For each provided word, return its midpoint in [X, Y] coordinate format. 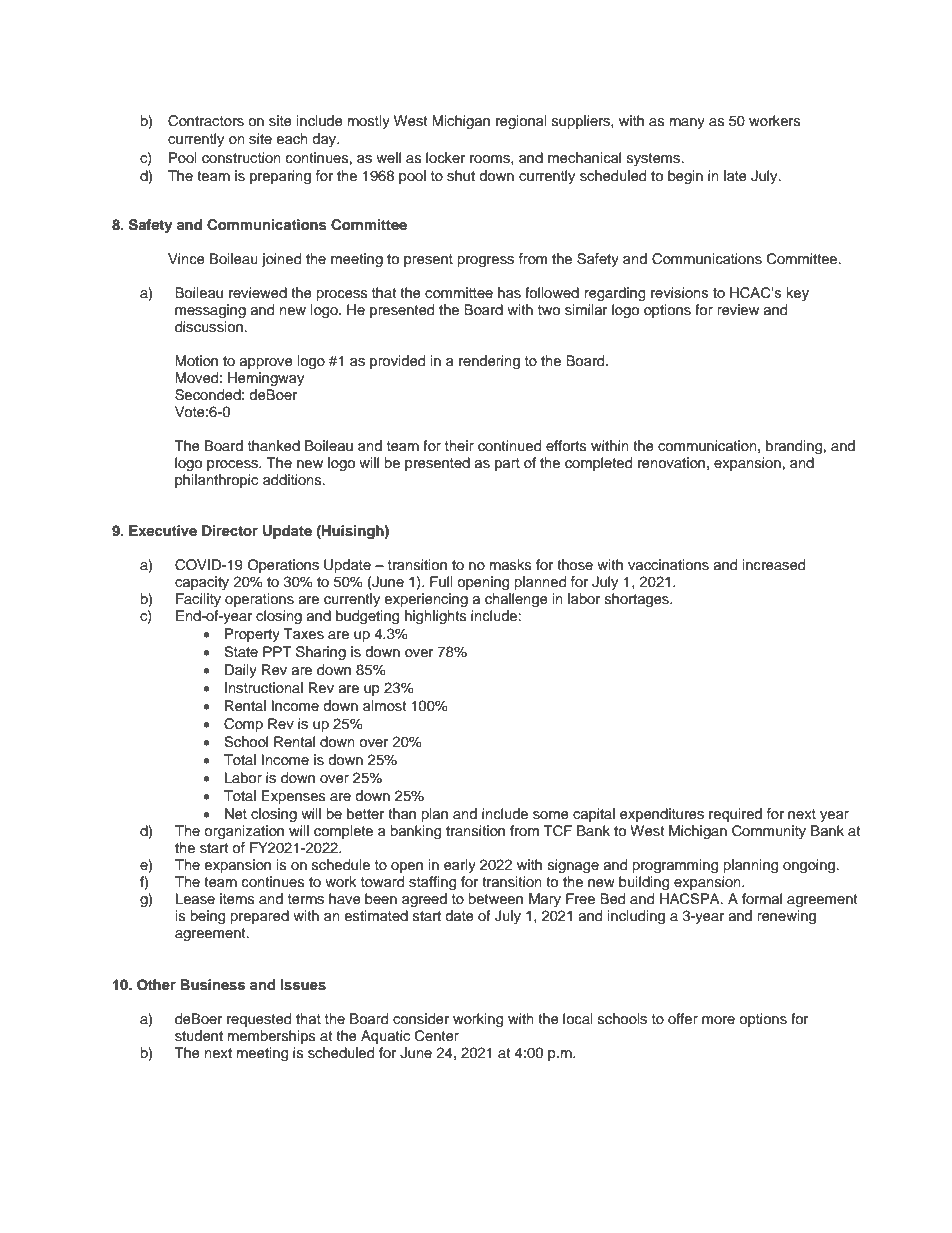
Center [437, 1036]
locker [445, 158]
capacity [202, 583]
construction [241, 158]
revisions [680, 292]
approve [266, 363]
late [735, 176]
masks [511, 564]
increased [774, 565]
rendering [489, 362]
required [735, 815]
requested [259, 1020]
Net [236, 814]
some [551, 815]
